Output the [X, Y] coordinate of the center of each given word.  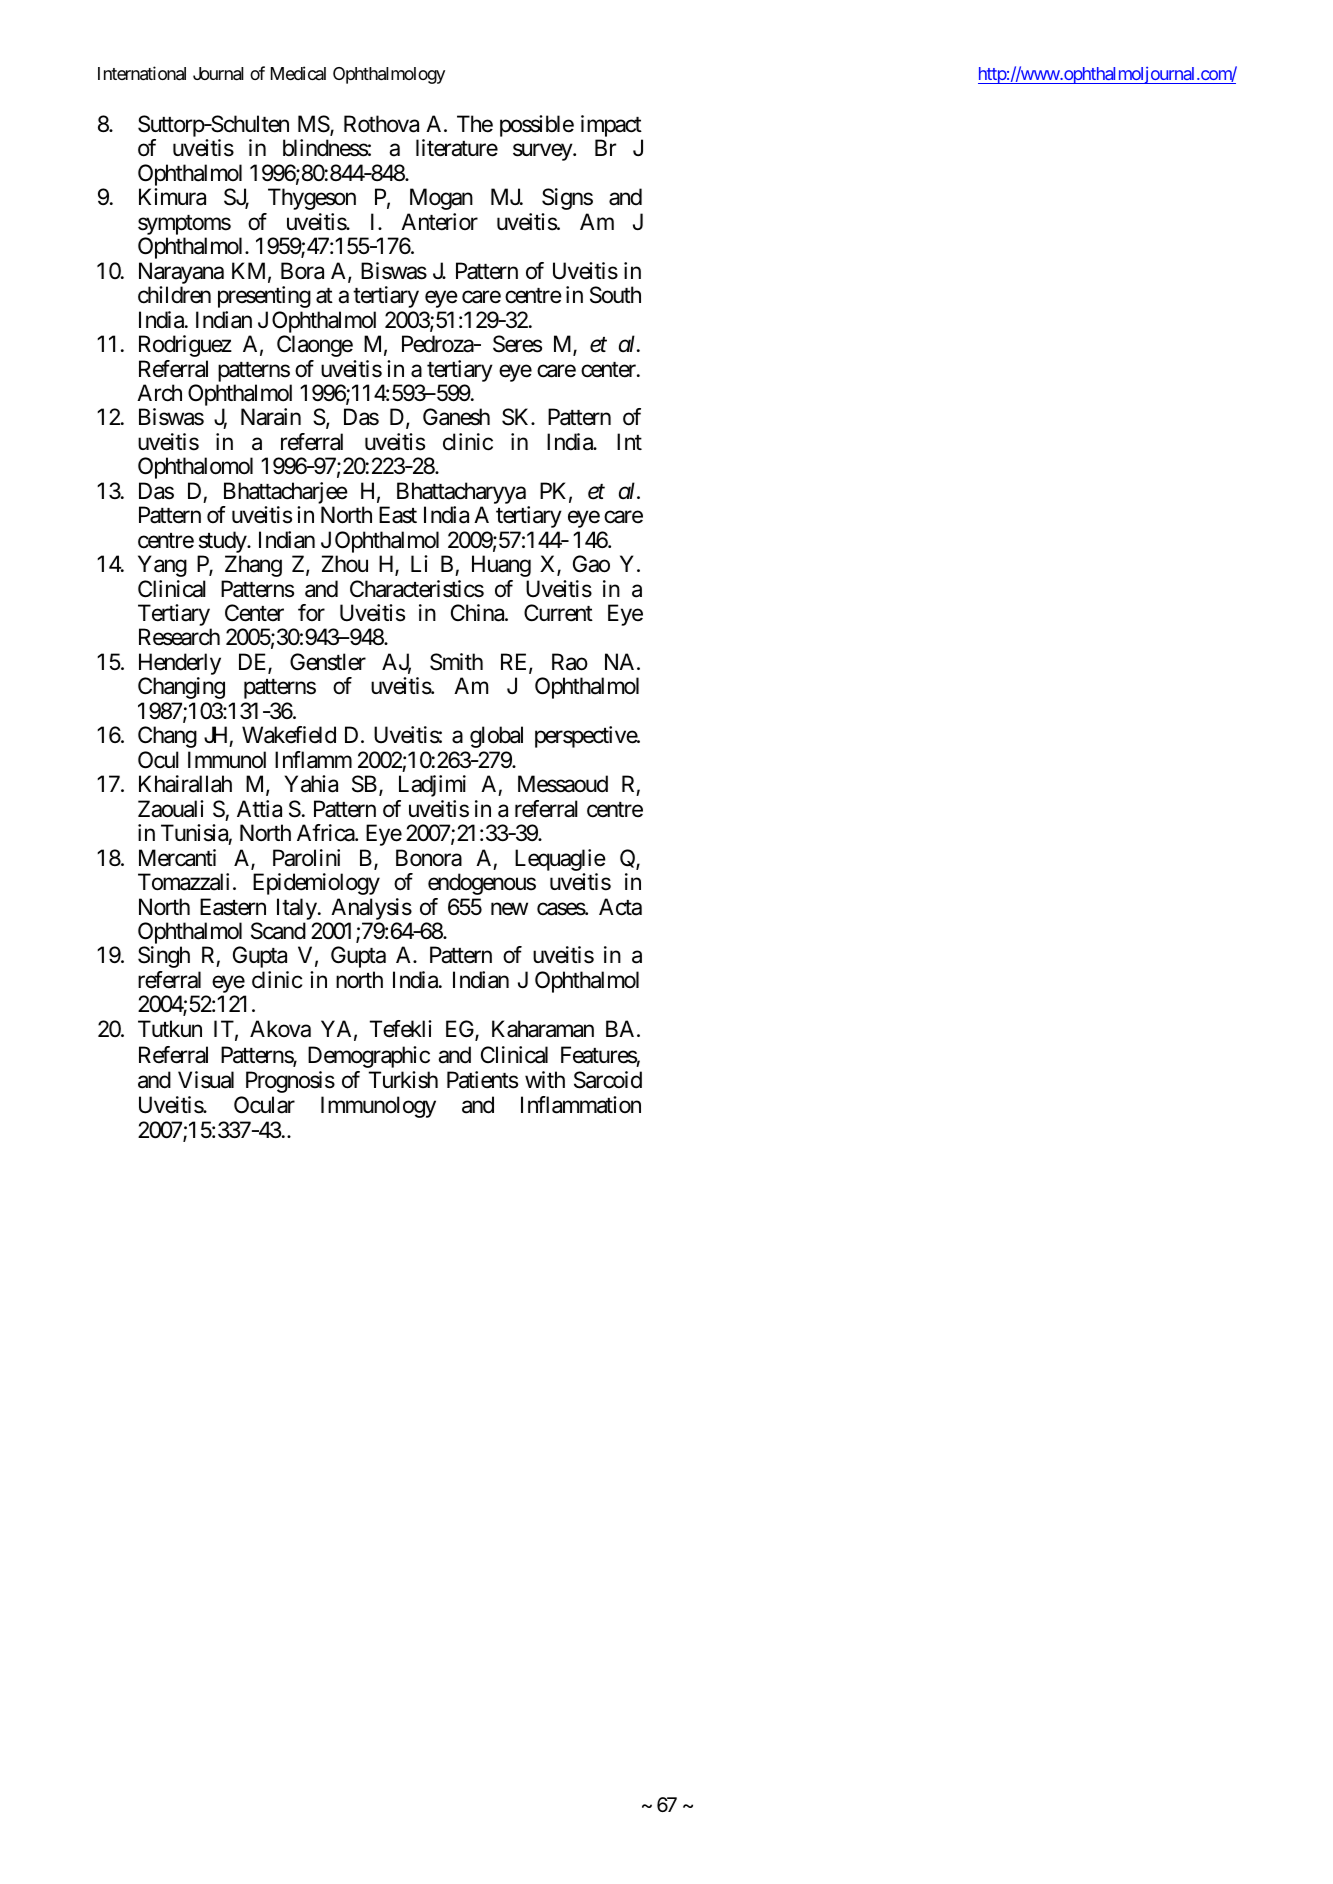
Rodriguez [185, 346]
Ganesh [456, 417]
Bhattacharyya [461, 494]
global [496, 737]
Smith [456, 662]
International [142, 73]
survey [543, 152]
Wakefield [289, 735]
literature [457, 148]
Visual [206, 1080]
